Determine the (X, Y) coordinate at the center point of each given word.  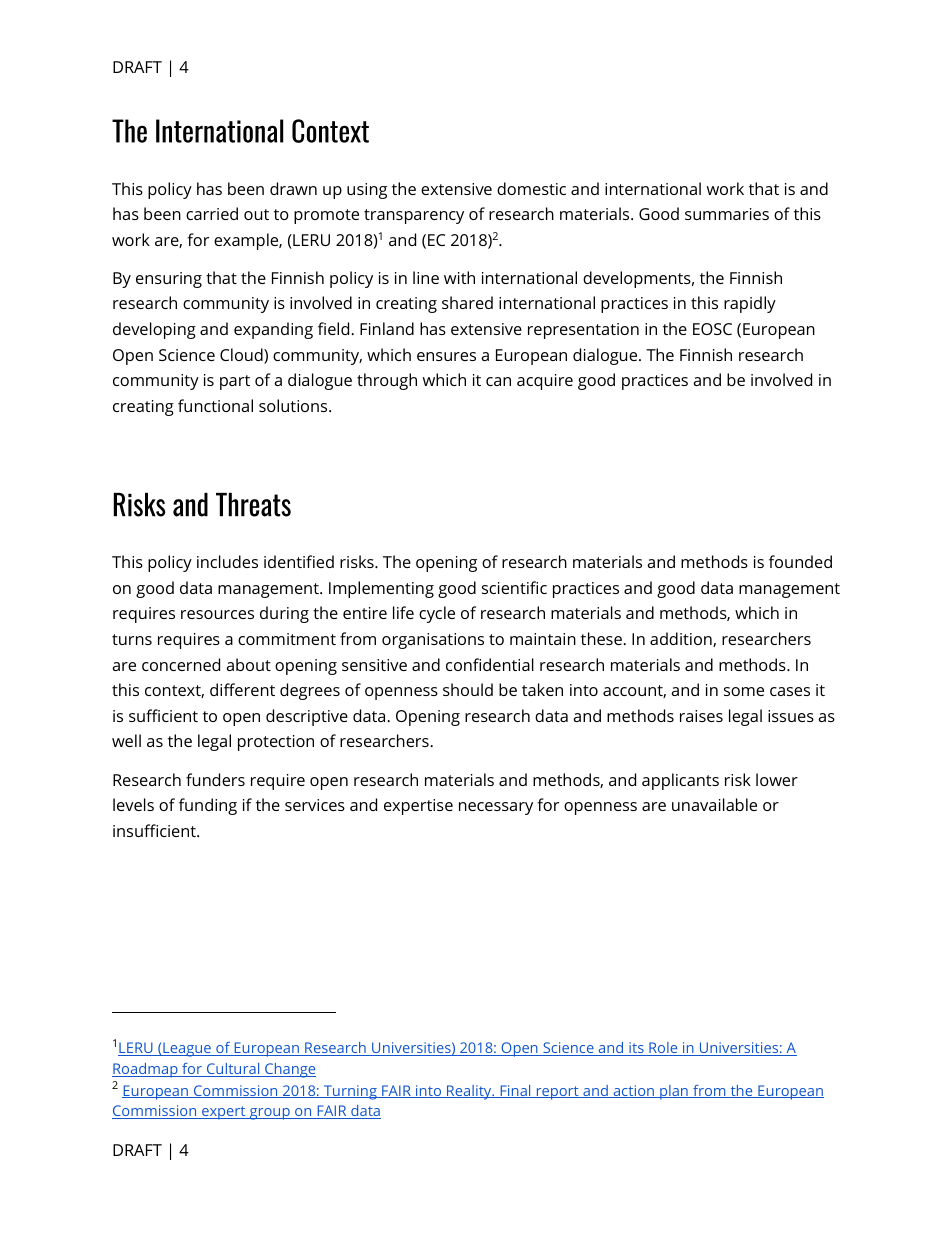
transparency (414, 216)
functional (215, 405)
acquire (545, 382)
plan (674, 1092)
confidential (490, 664)
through (387, 381)
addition (682, 639)
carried (212, 213)
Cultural (233, 1070)
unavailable (714, 804)
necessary (496, 808)
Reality (469, 1092)
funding (208, 806)
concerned (181, 664)
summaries (727, 214)
